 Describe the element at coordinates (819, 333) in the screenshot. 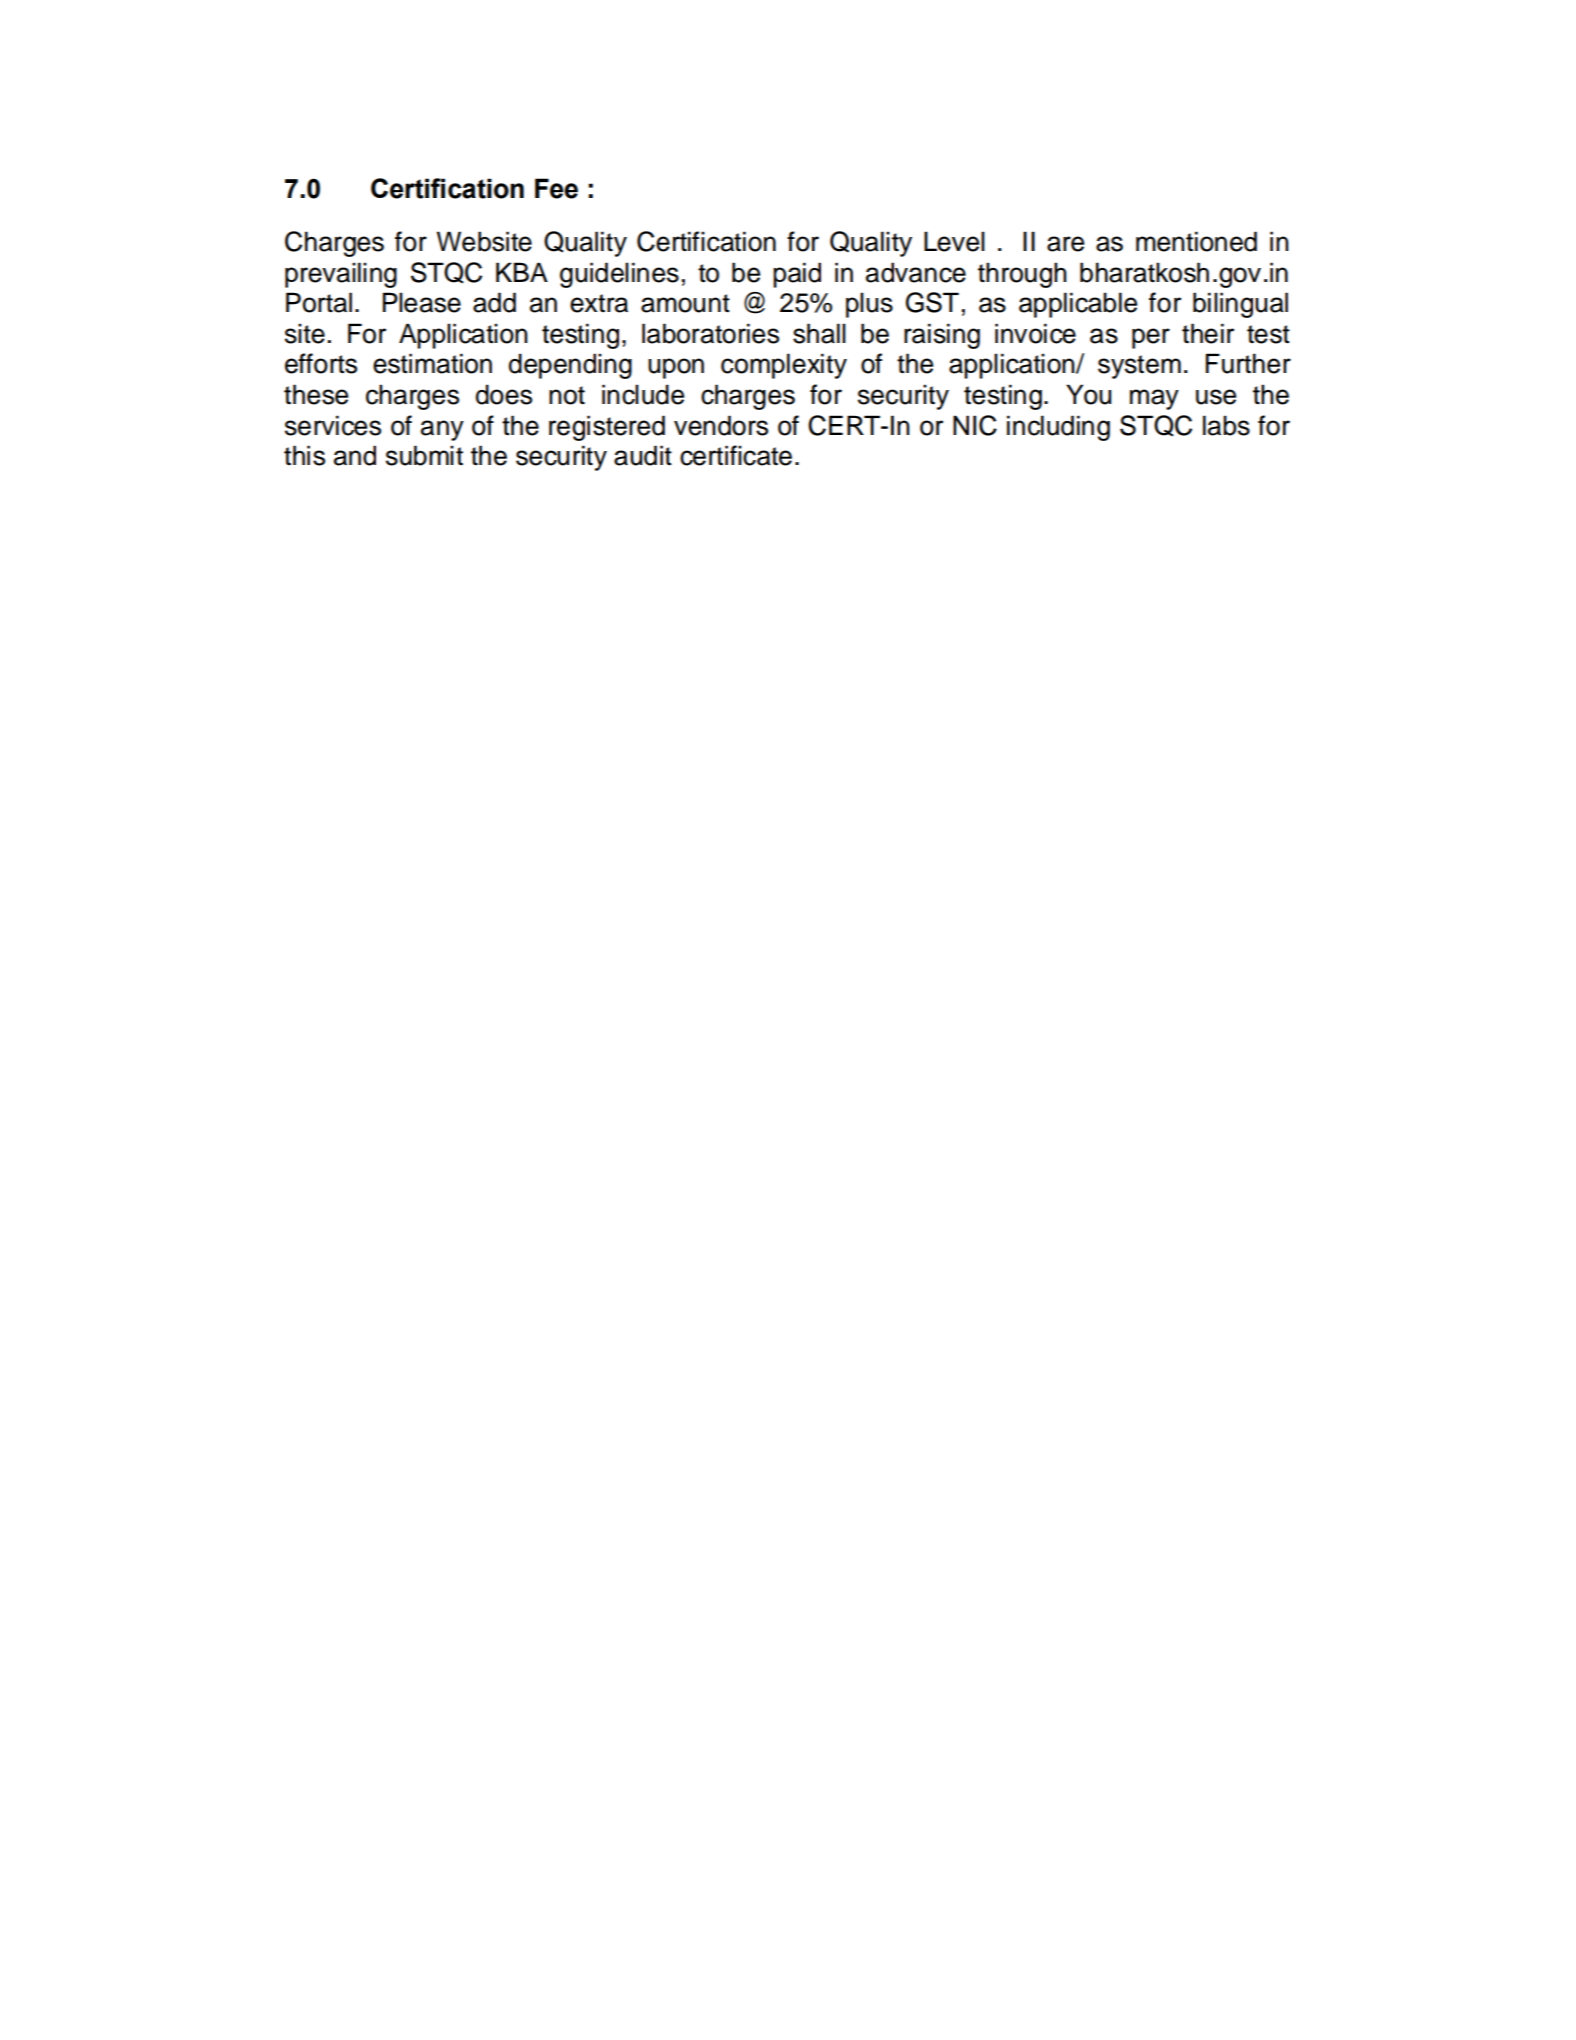

I see `shall` at that location.
